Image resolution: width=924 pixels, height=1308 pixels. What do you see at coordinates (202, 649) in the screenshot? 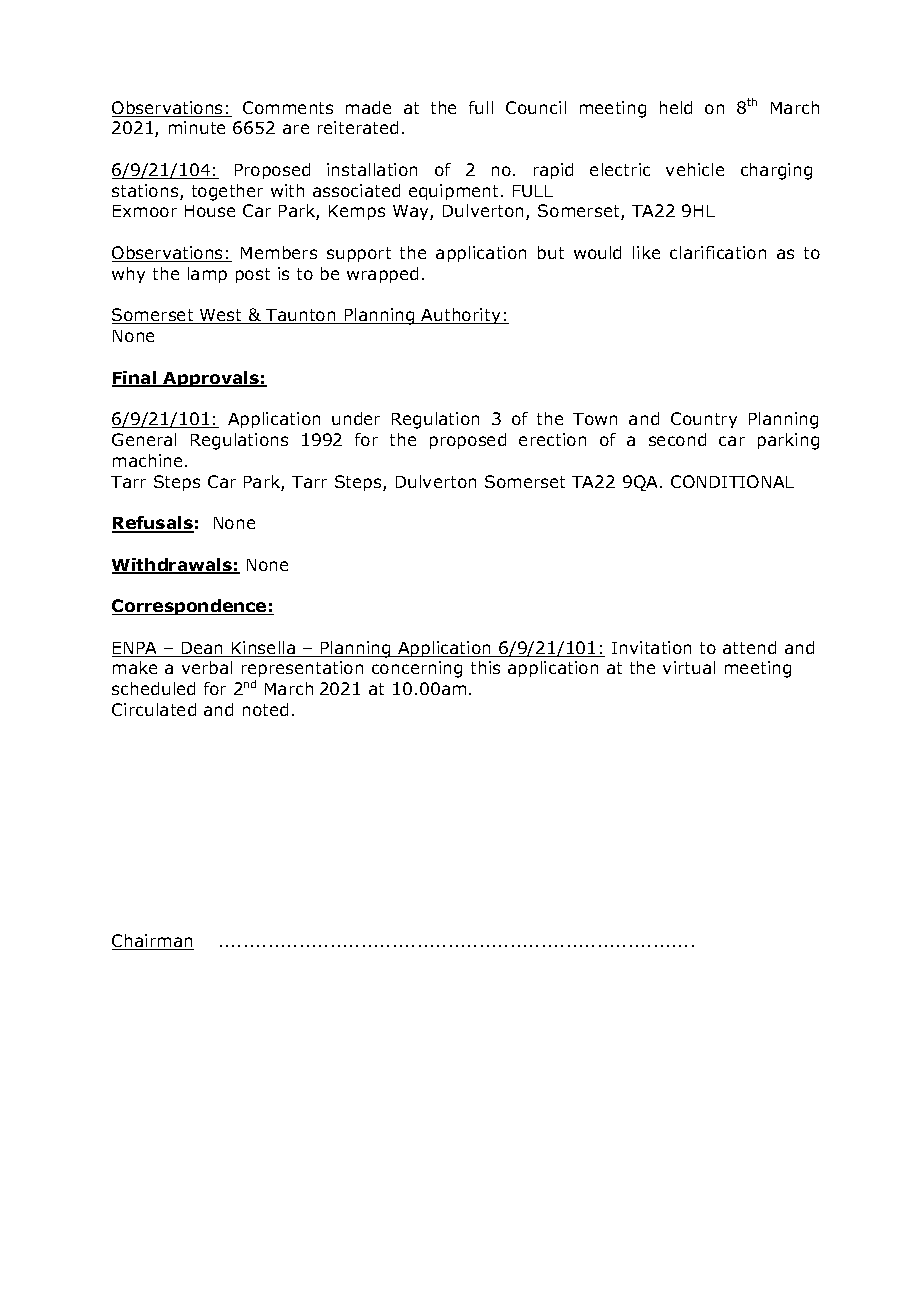
I see `Dean` at bounding box center [202, 649].
